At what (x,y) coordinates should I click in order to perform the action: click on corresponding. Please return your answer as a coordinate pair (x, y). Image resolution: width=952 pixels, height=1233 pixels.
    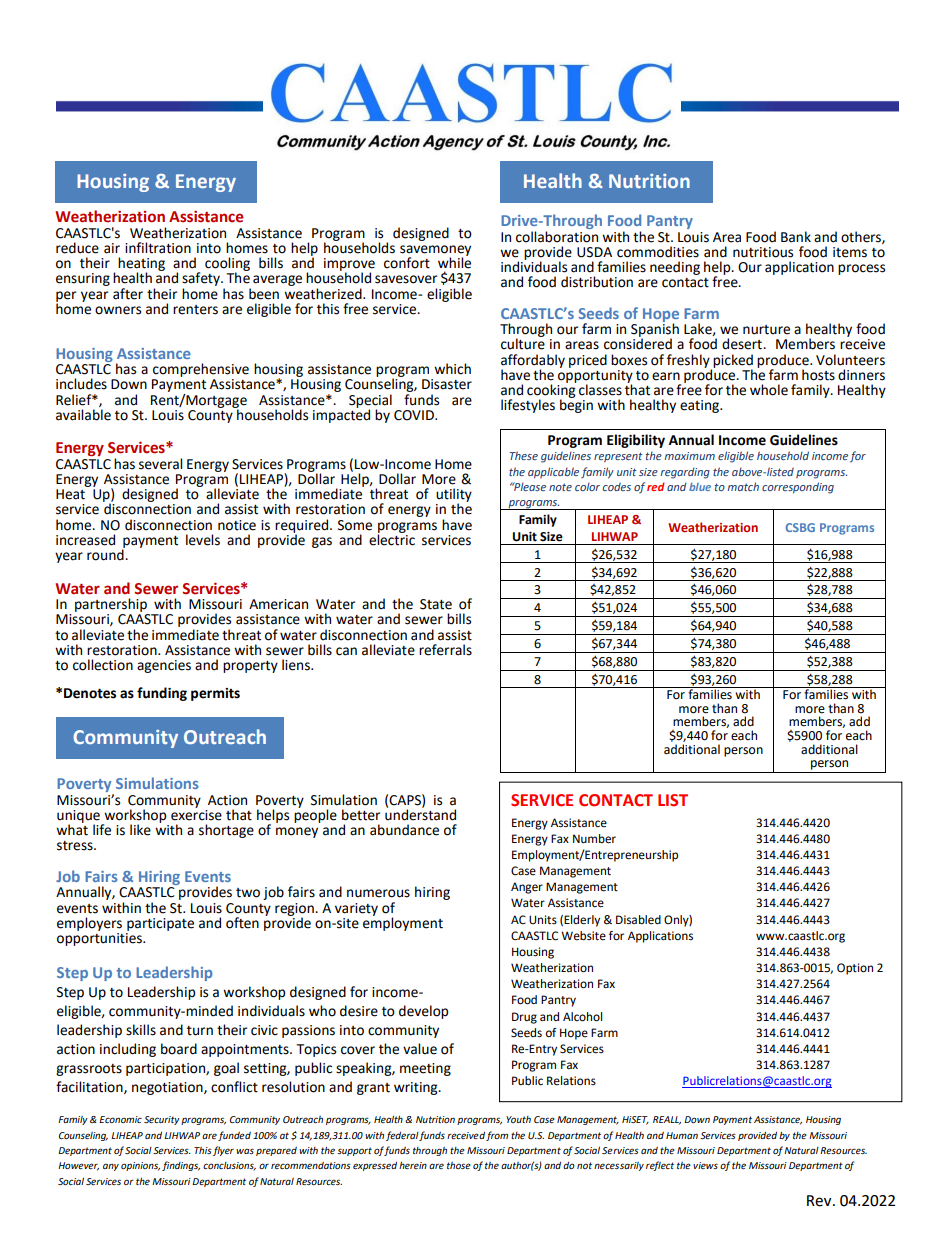
    Looking at the image, I should click on (798, 488).
